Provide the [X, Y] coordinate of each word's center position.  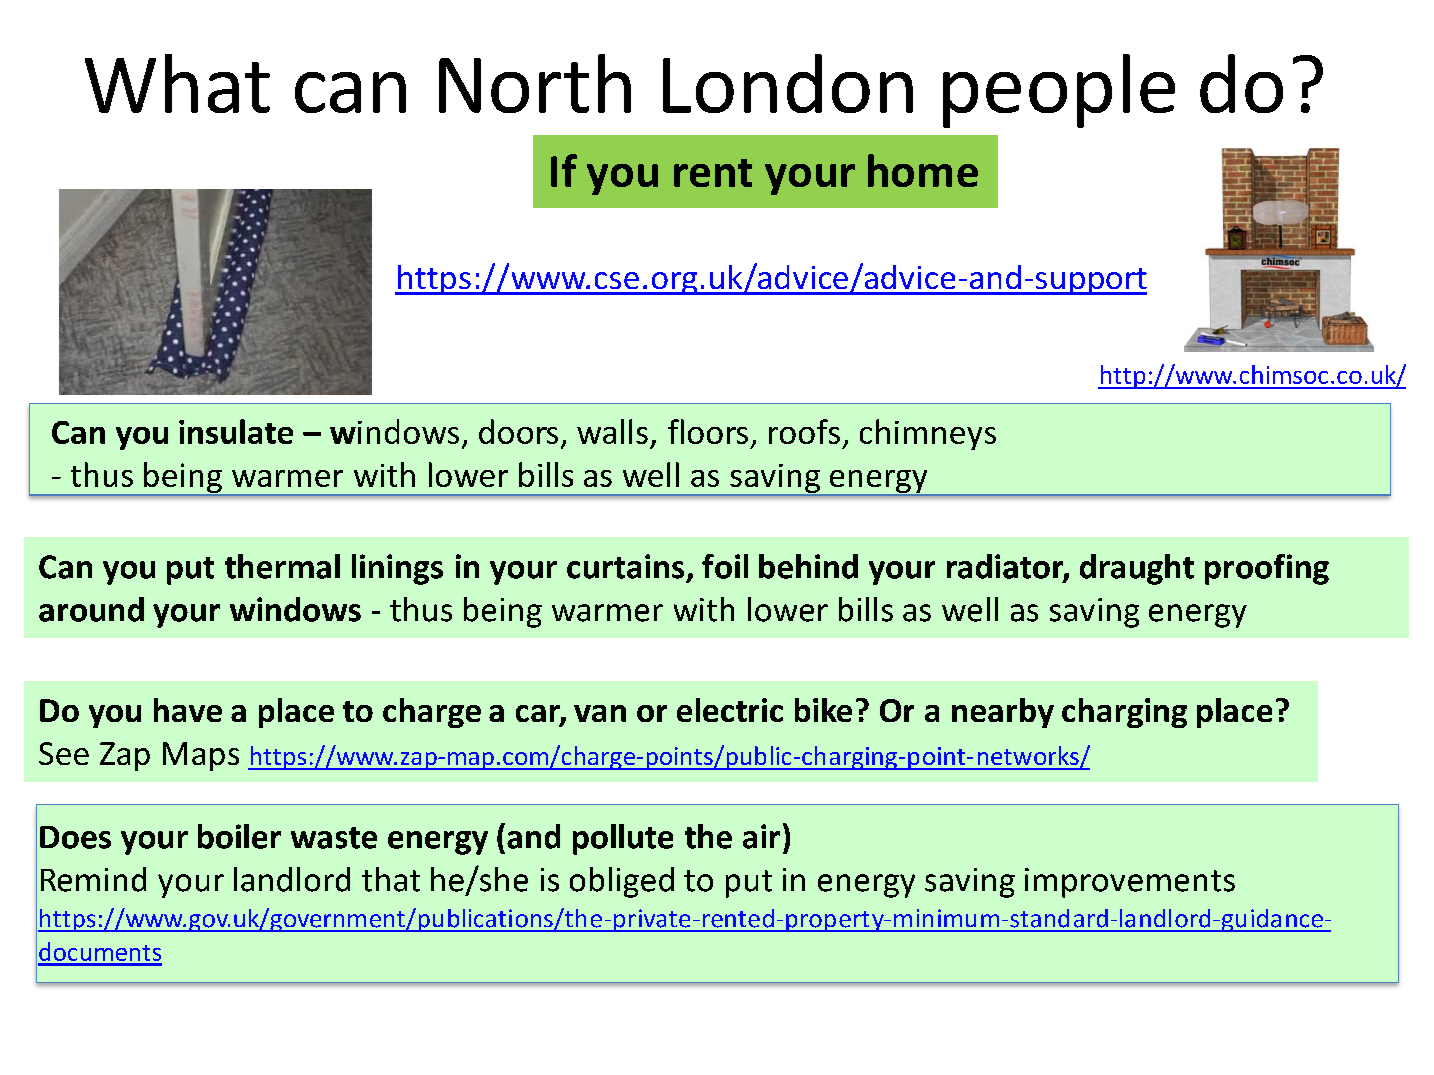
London [788, 83]
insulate [236, 431]
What [177, 83]
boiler [239, 836]
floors [708, 431]
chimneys [928, 434]
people [1059, 91]
